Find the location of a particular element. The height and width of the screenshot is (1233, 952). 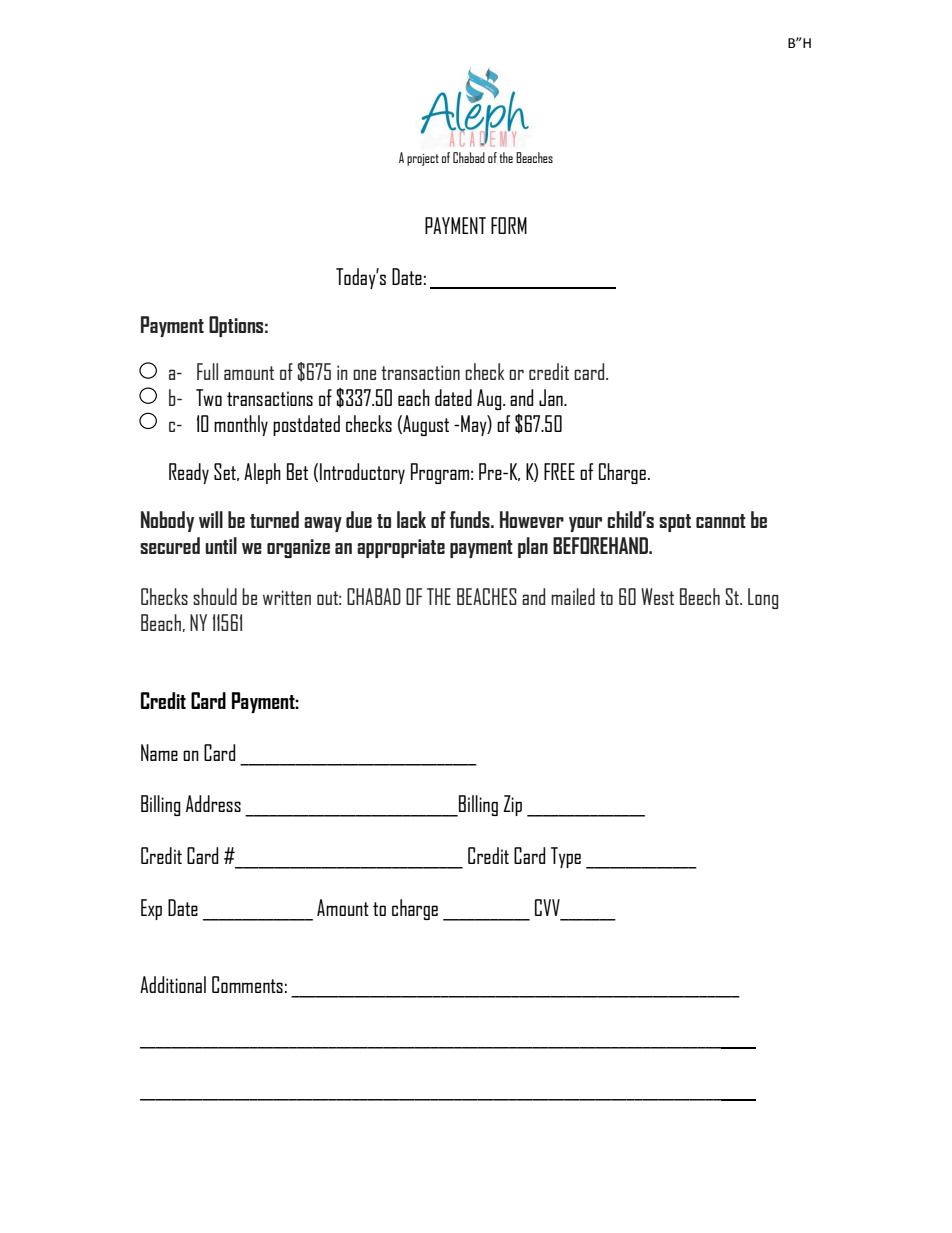

Zip is located at coordinates (512, 805).
